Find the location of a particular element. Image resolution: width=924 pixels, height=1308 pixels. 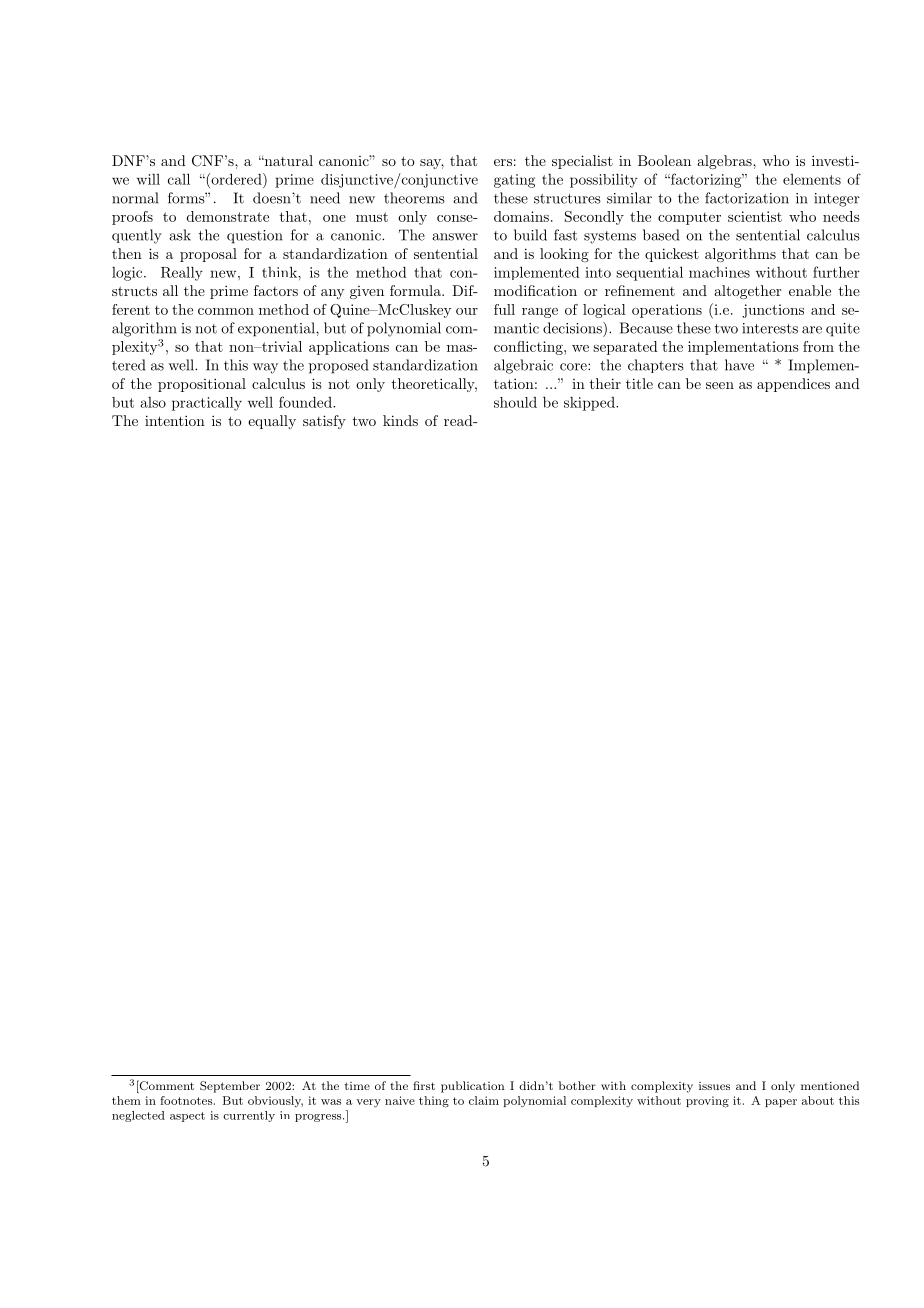

seen is located at coordinates (720, 385).
